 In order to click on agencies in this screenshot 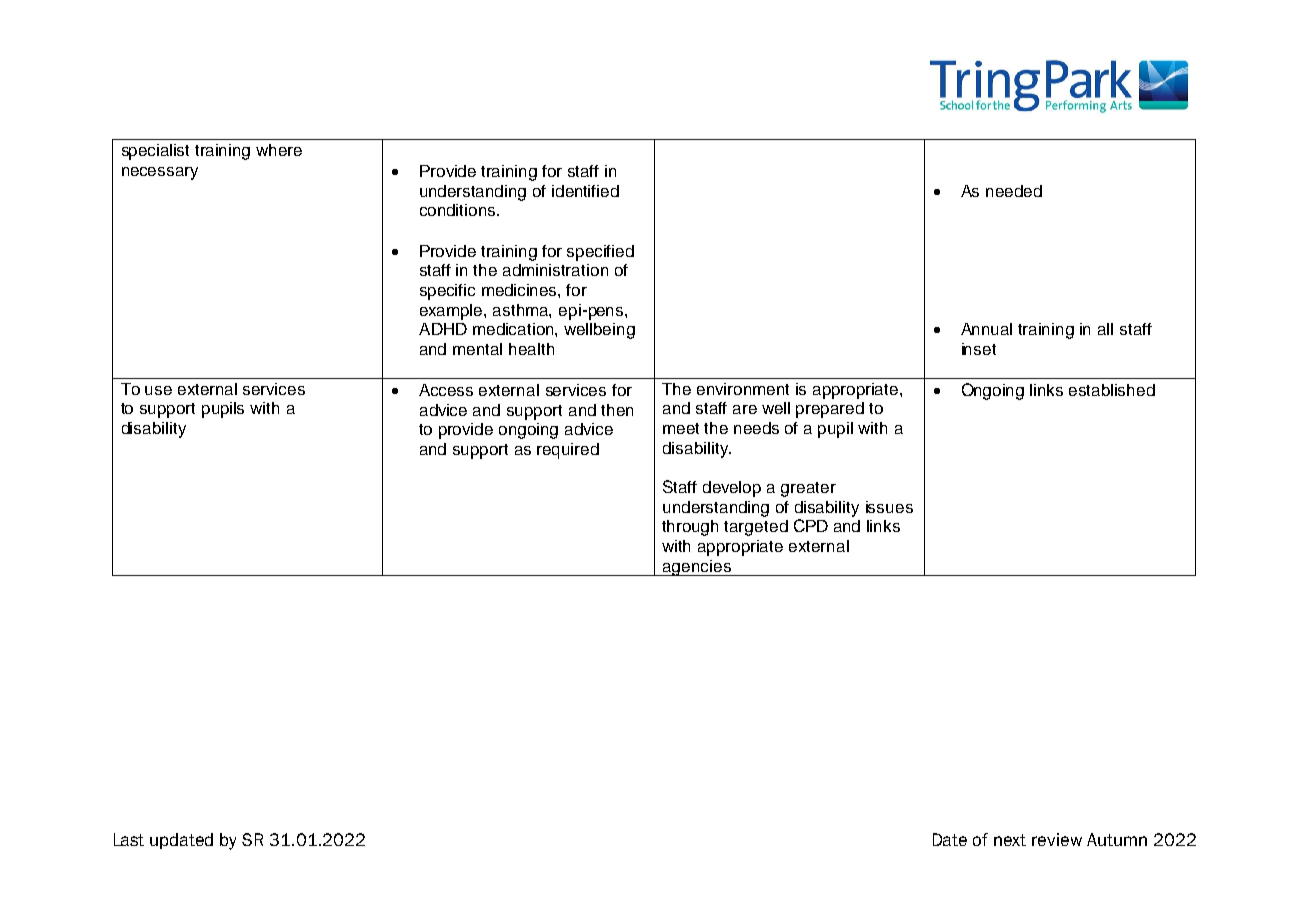, I will do `click(697, 568)`.
